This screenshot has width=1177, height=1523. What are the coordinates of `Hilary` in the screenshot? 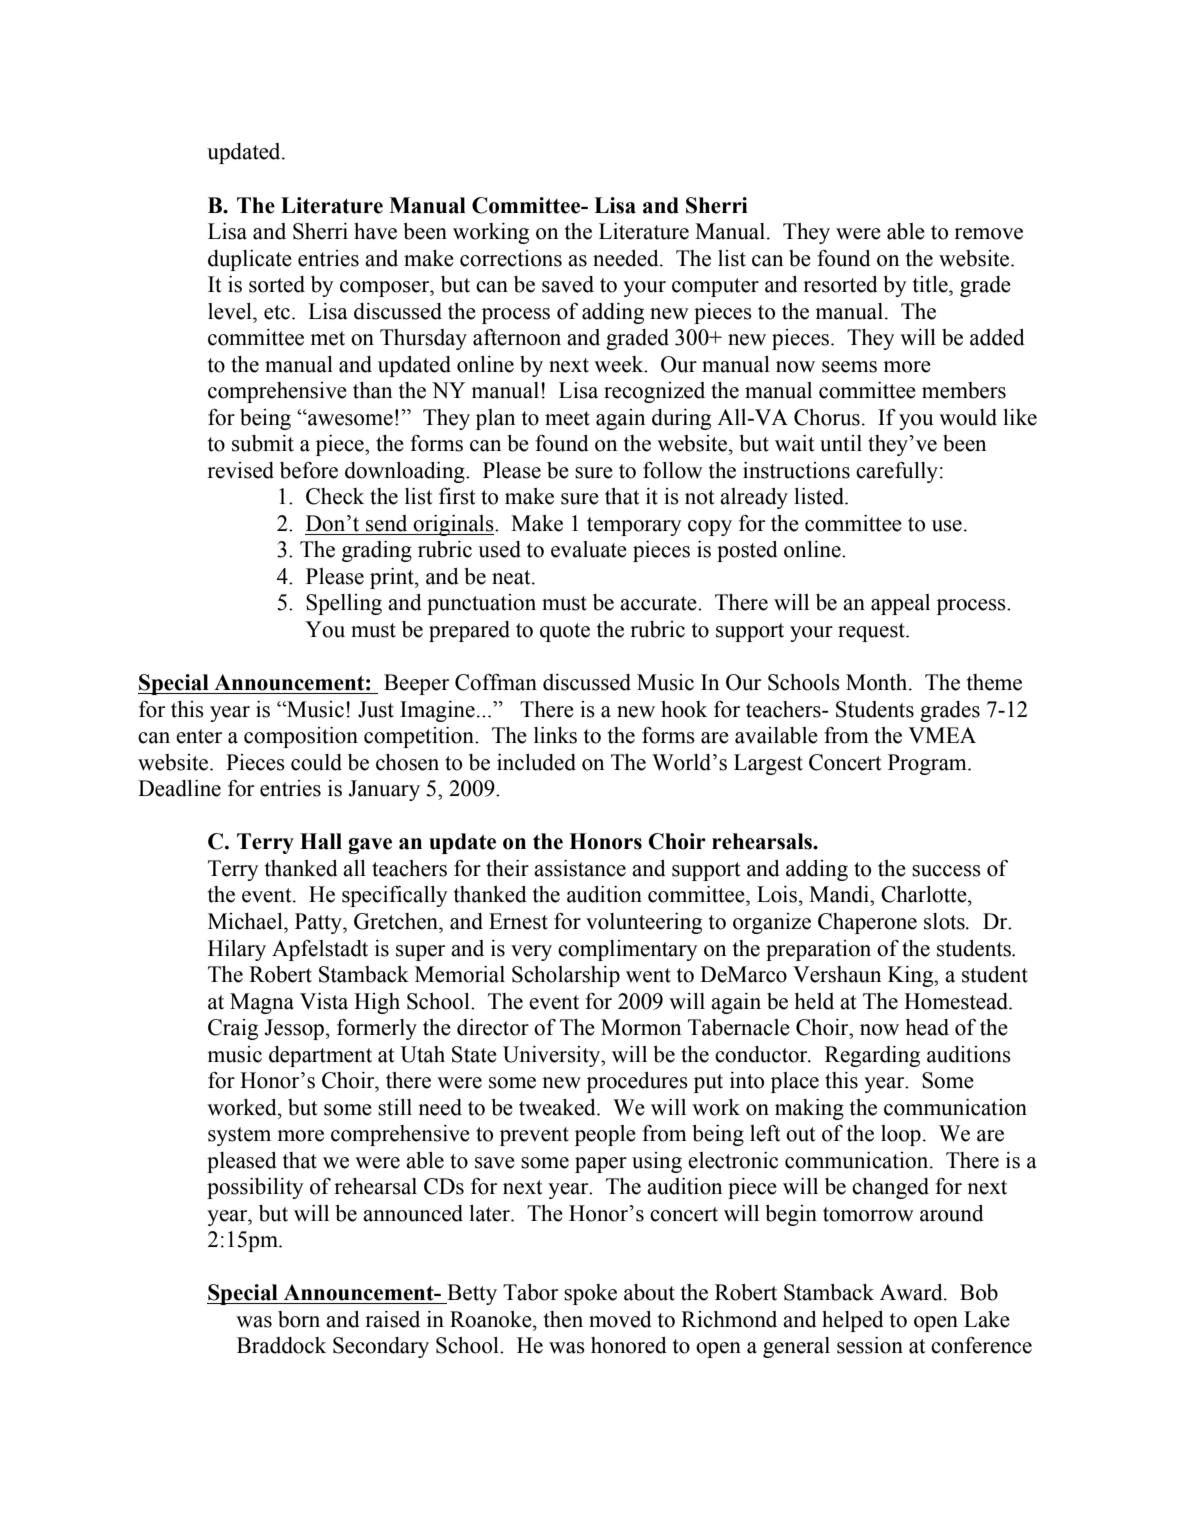 It's located at (237, 950).
